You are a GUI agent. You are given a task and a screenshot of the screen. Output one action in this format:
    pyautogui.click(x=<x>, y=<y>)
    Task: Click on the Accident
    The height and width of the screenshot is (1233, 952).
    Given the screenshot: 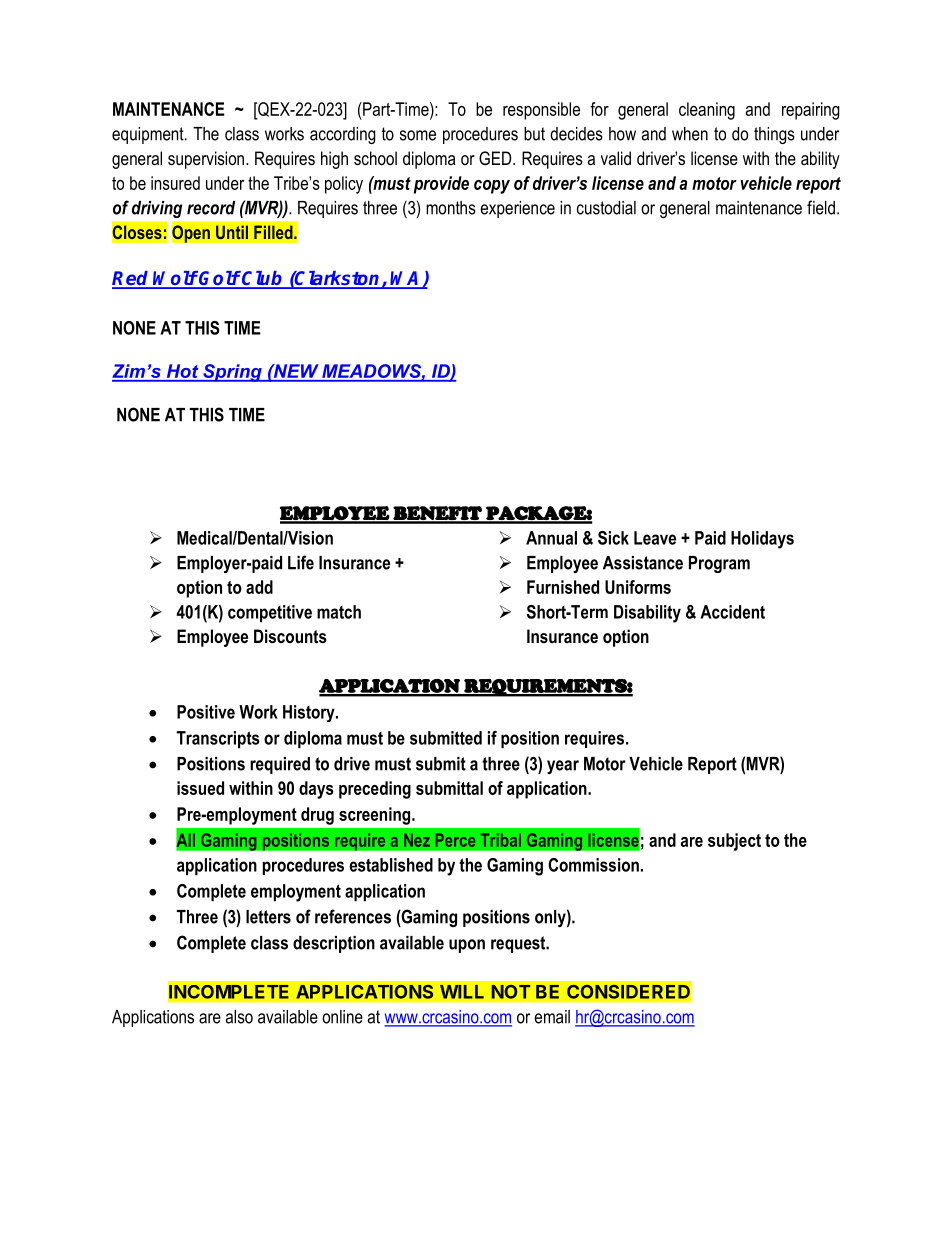 What is the action you would take?
    pyautogui.click(x=732, y=612)
